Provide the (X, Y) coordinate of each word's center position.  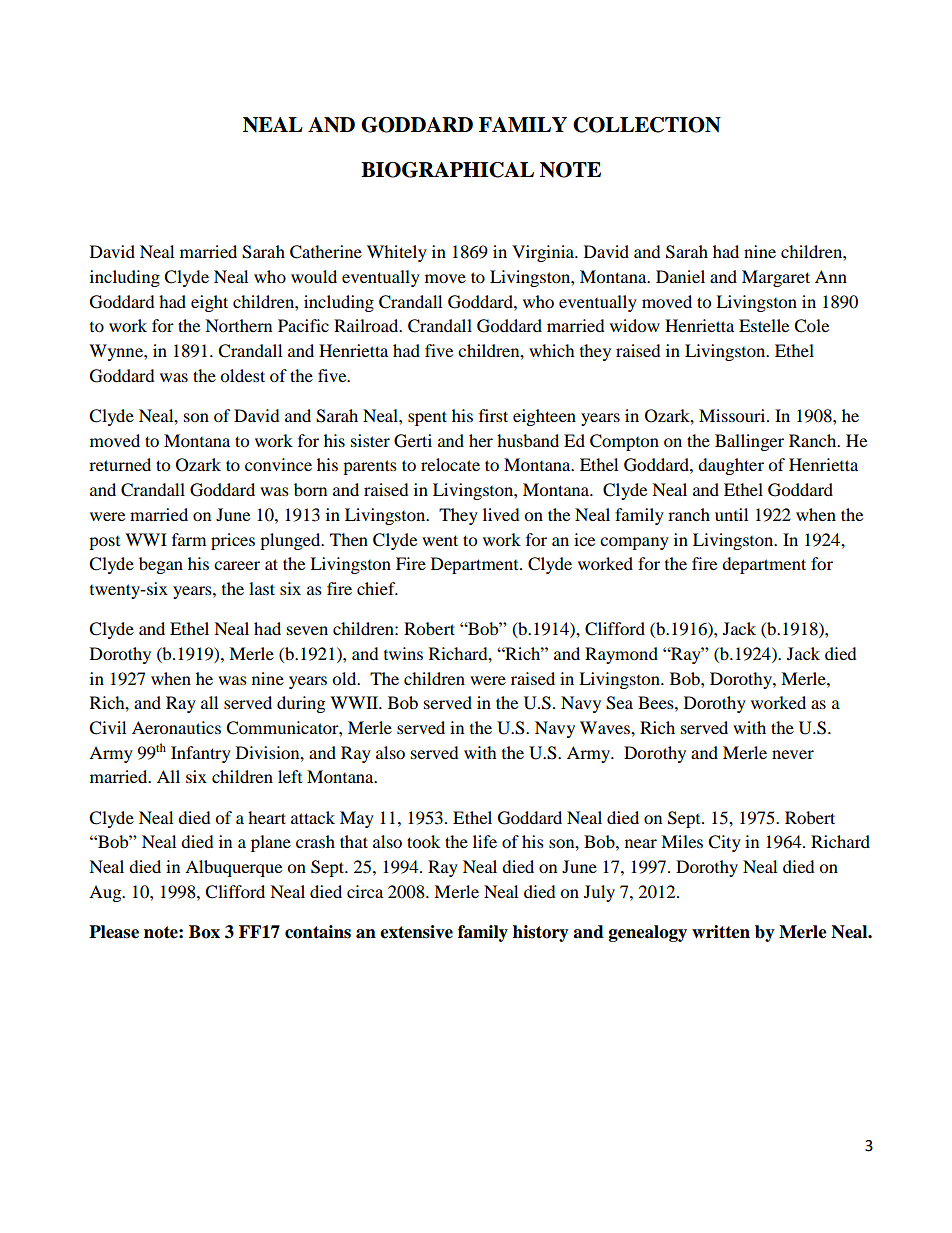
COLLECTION (647, 125)
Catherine (326, 252)
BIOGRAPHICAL (447, 170)
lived (501, 514)
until (731, 514)
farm (189, 539)
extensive (416, 932)
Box (204, 932)
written (721, 932)
